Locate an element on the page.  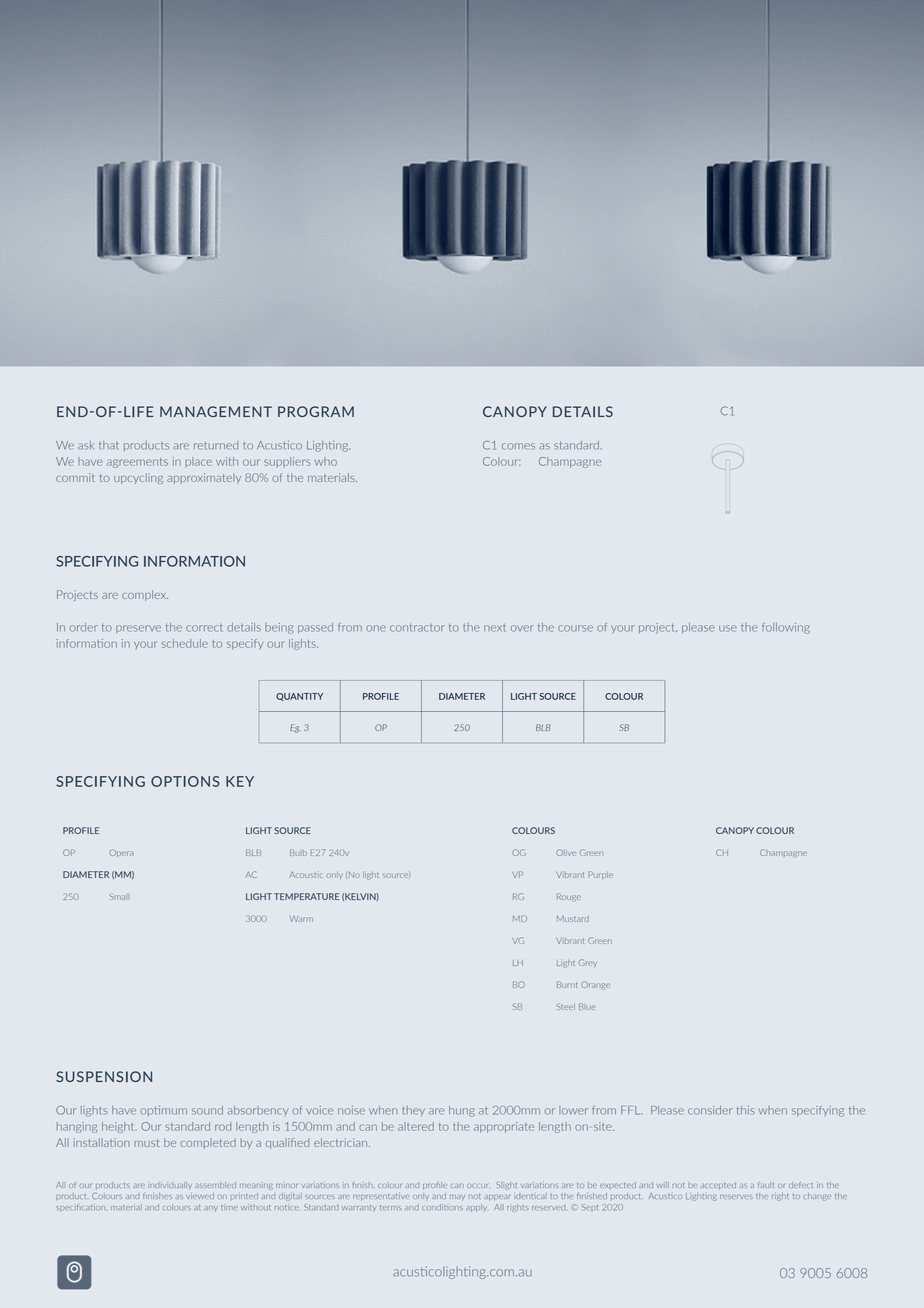
following is located at coordinates (786, 628).
